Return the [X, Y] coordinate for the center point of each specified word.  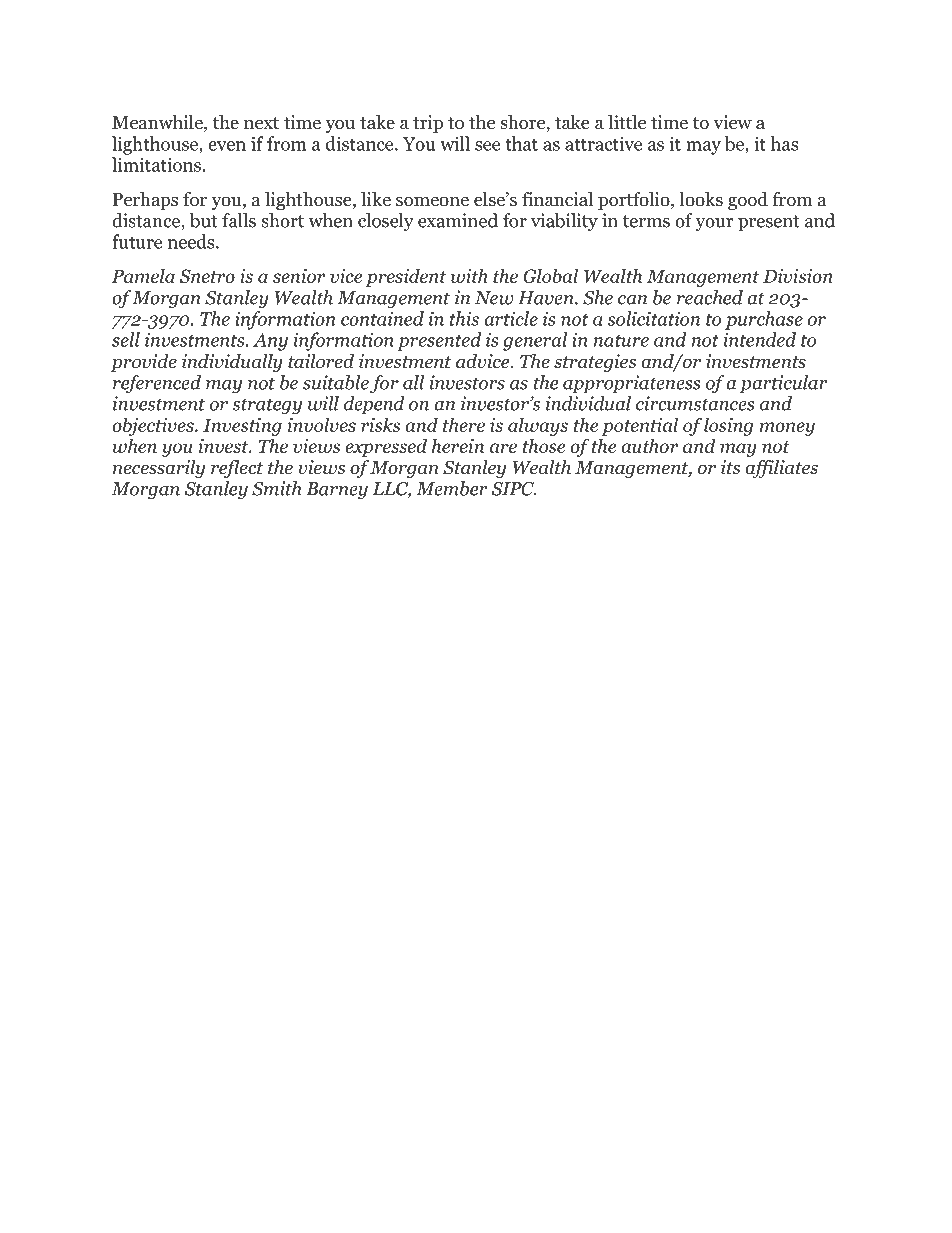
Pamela [143, 275]
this [464, 318]
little [627, 122]
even [227, 146]
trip [428, 124]
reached [710, 297]
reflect [237, 469]
